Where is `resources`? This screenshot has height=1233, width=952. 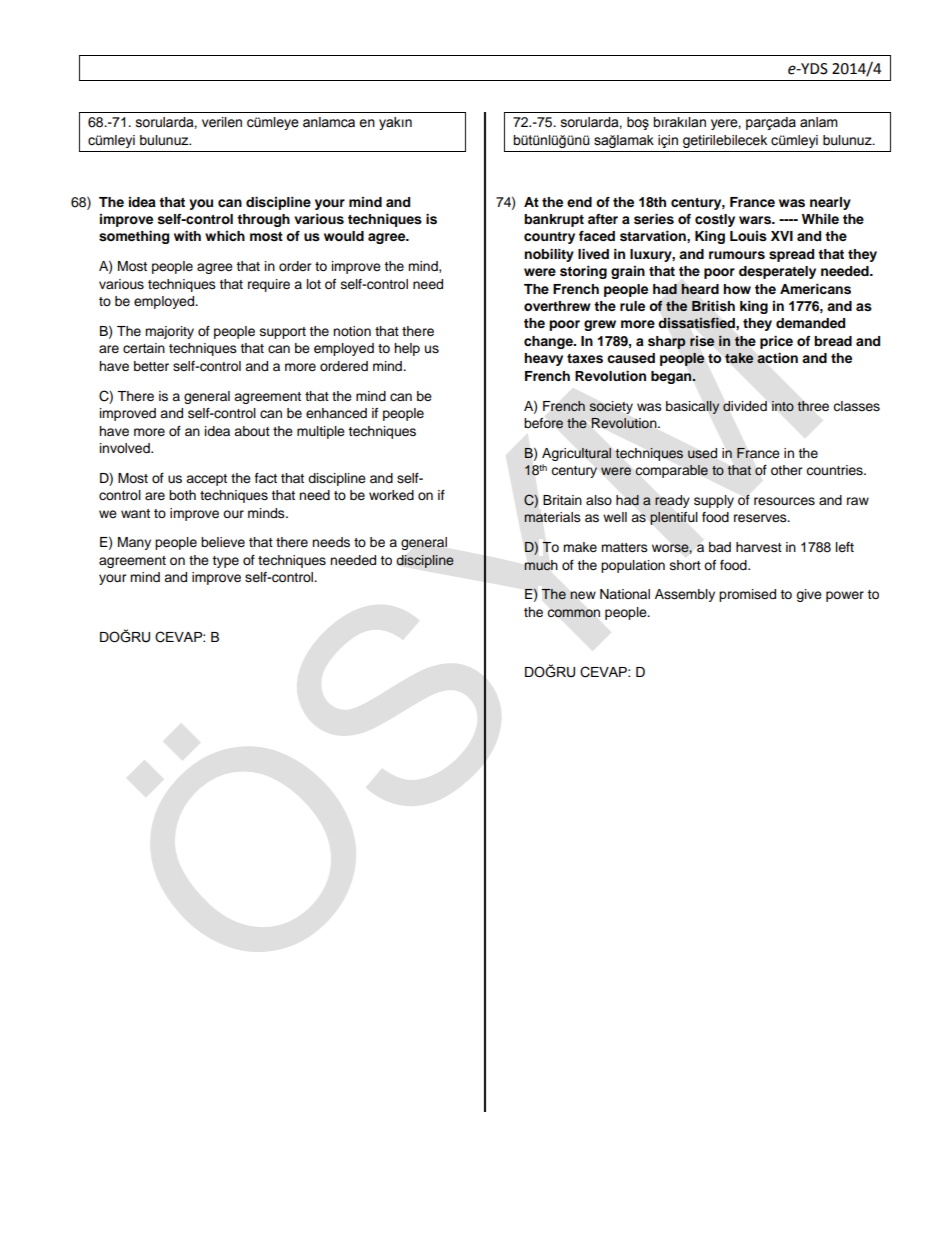
resources is located at coordinates (784, 501).
